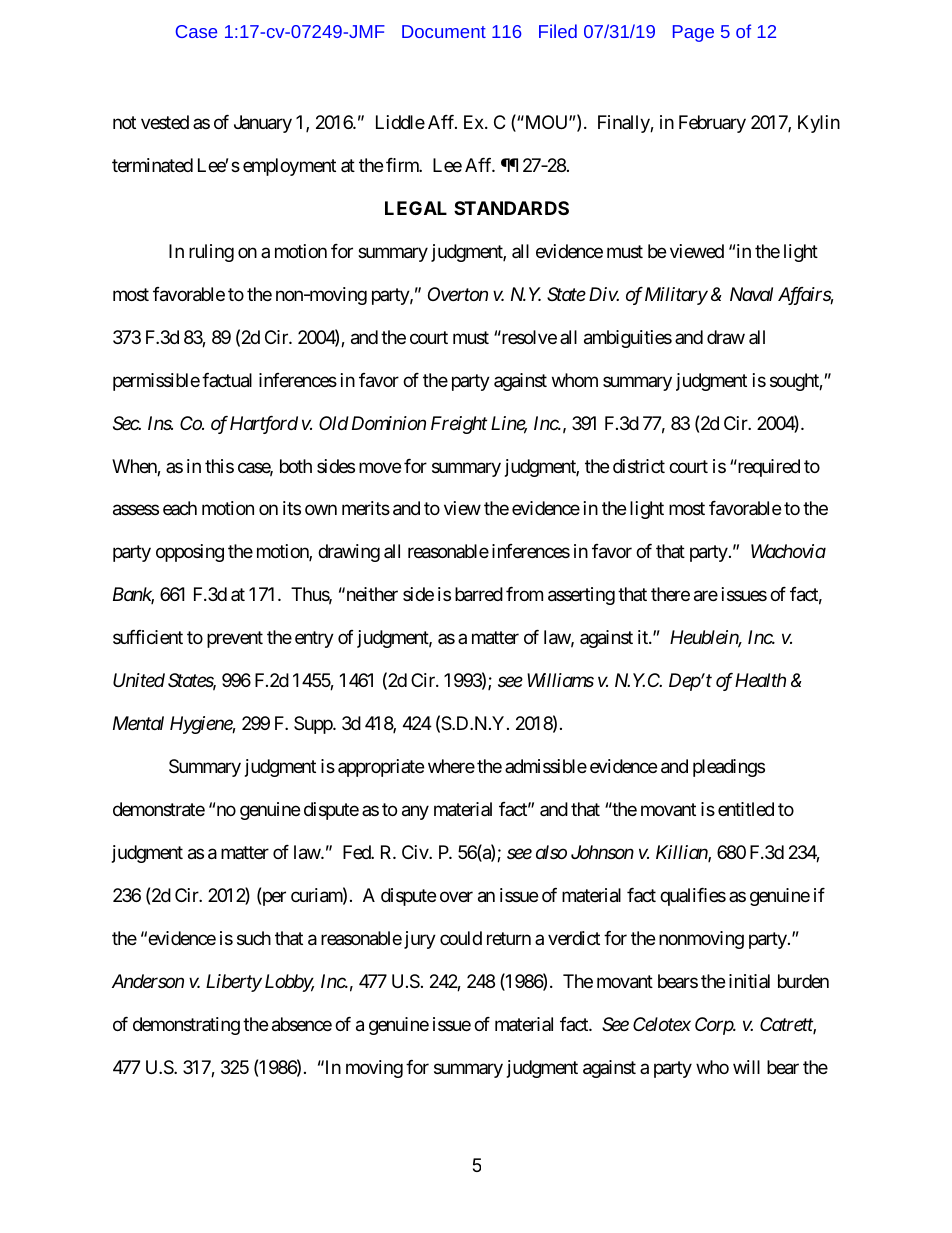 The image size is (952, 1233). What do you see at coordinates (788, 551) in the screenshot?
I see `Wachovia` at bounding box center [788, 551].
